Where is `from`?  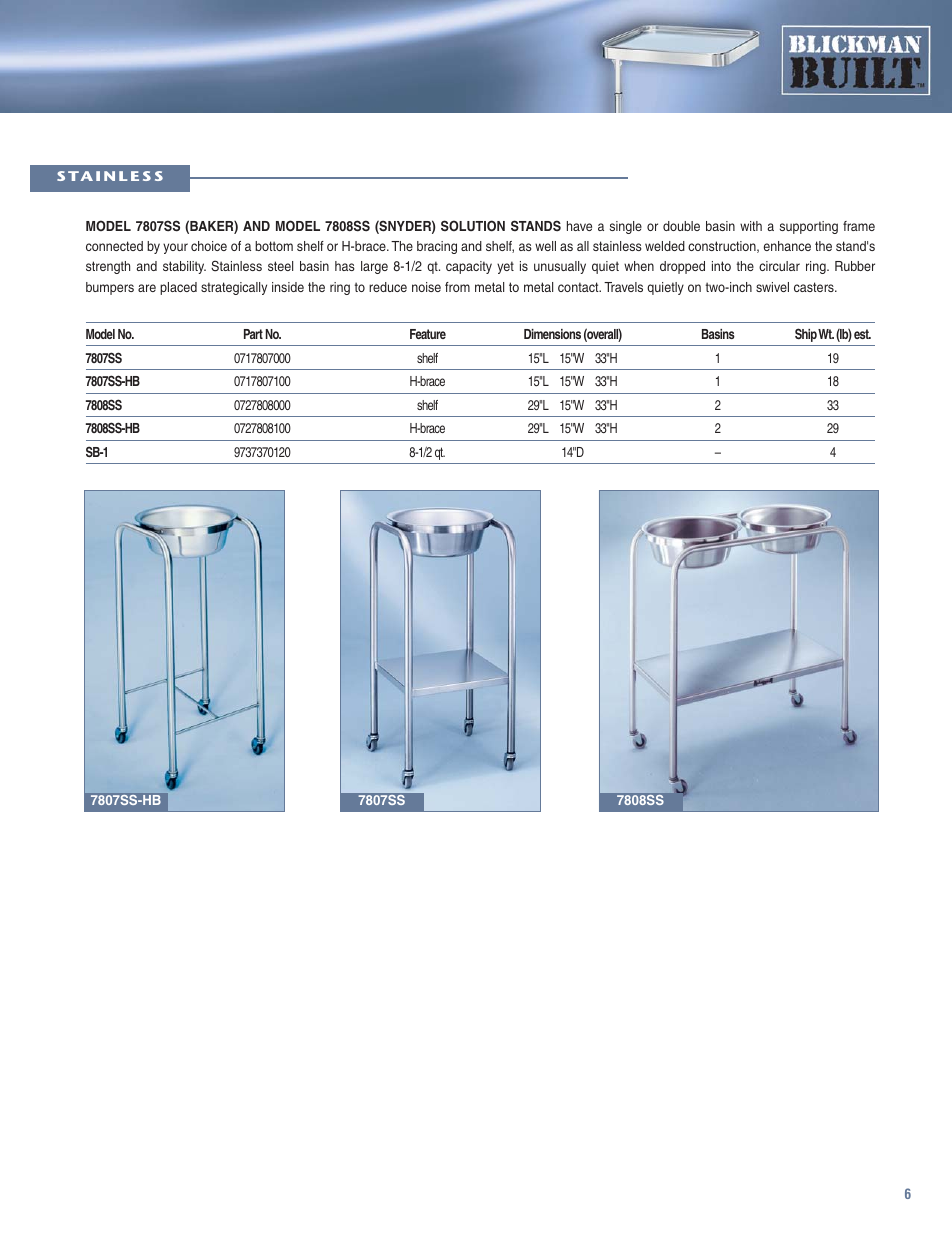 from is located at coordinates (457, 287).
